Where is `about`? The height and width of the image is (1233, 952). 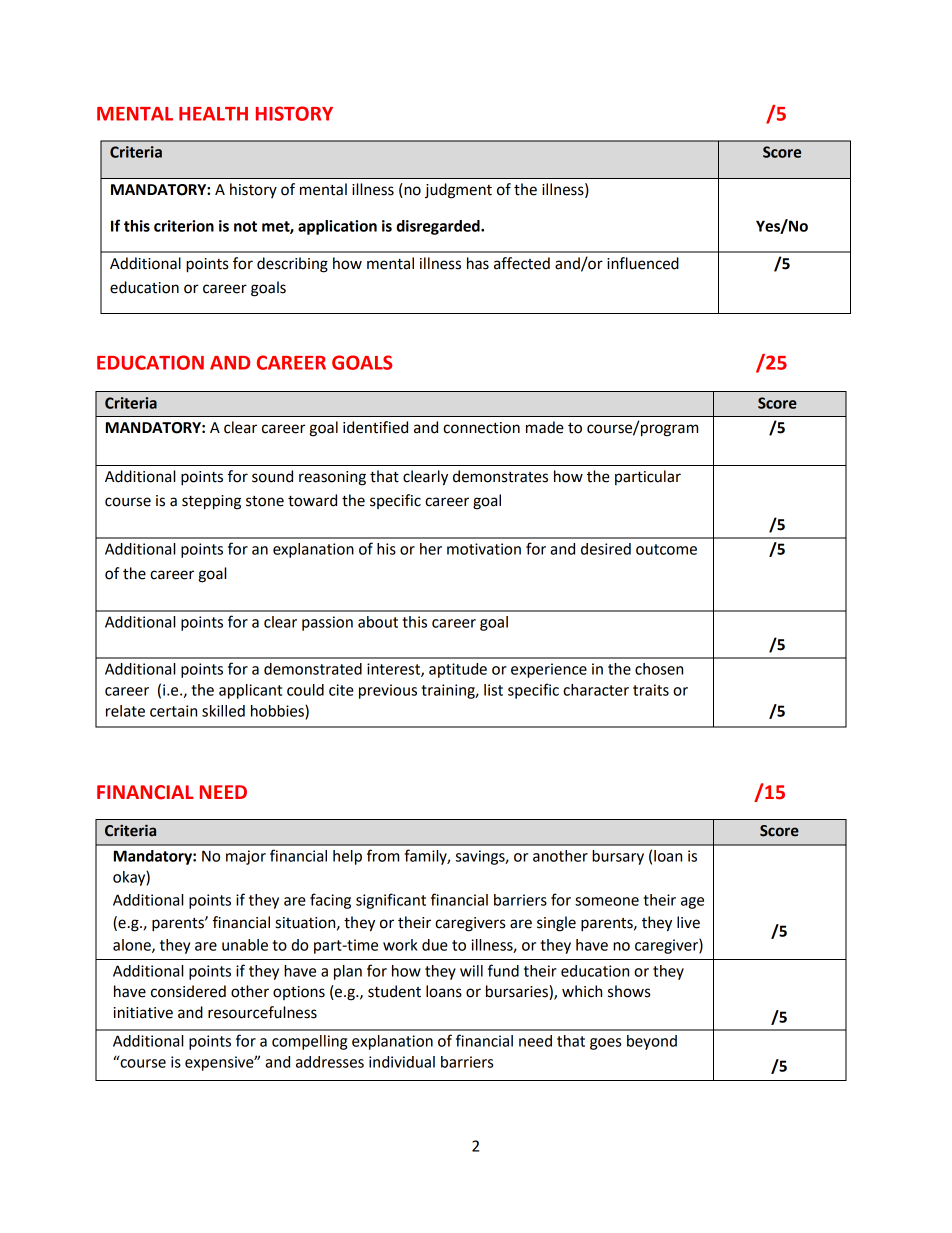 about is located at coordinates (378, 622).
